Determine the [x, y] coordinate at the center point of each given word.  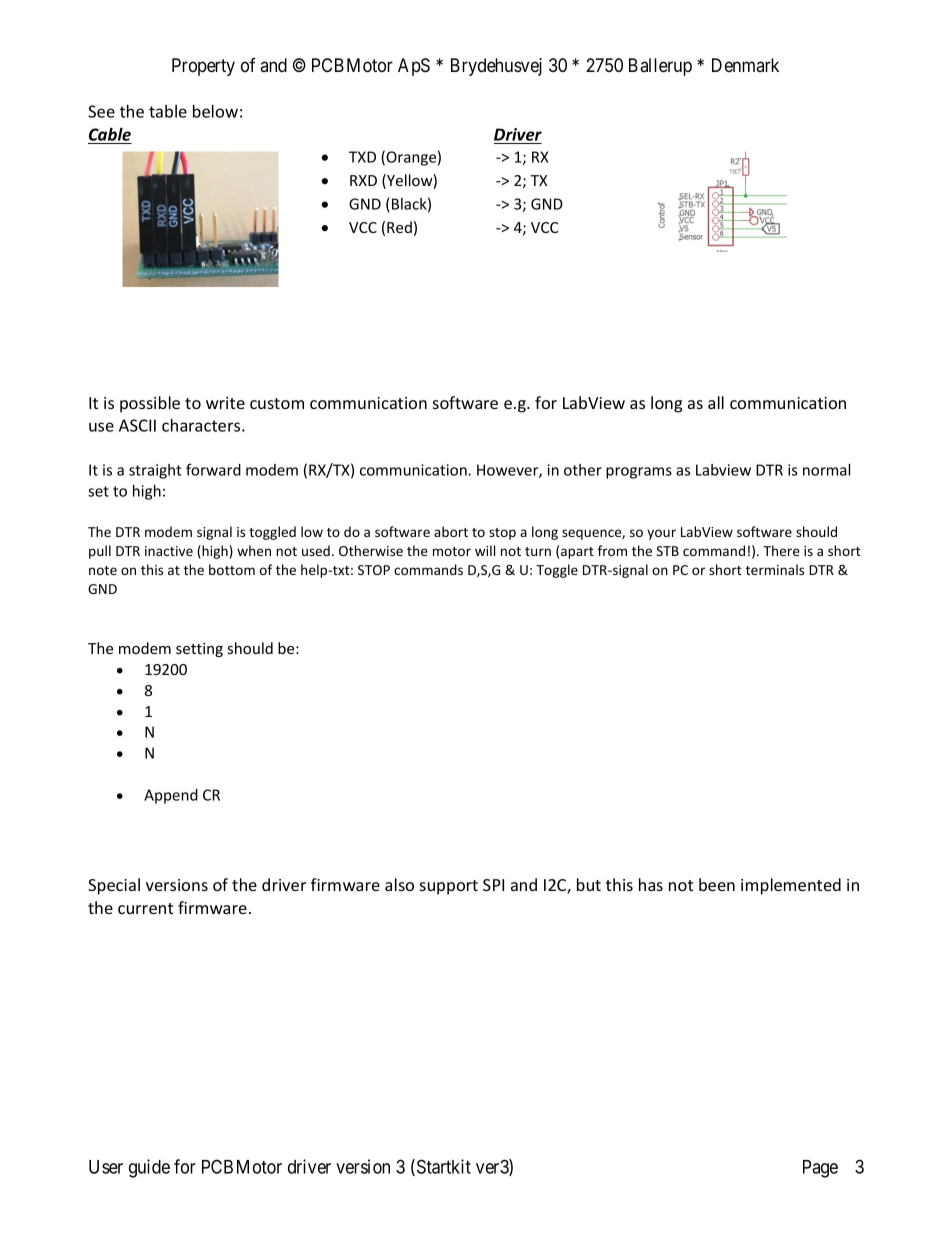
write [225, 403]
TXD [362, 157]
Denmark [745, 65]
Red [399, 227]
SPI [493, 885]
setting [199, 650]
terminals [775, 569]
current [145, 908]
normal [826, 470]
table [168, 111]
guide [149, 1168]
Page [820, 1169]
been [717, 884]
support [449, 887]
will [485, 550]
